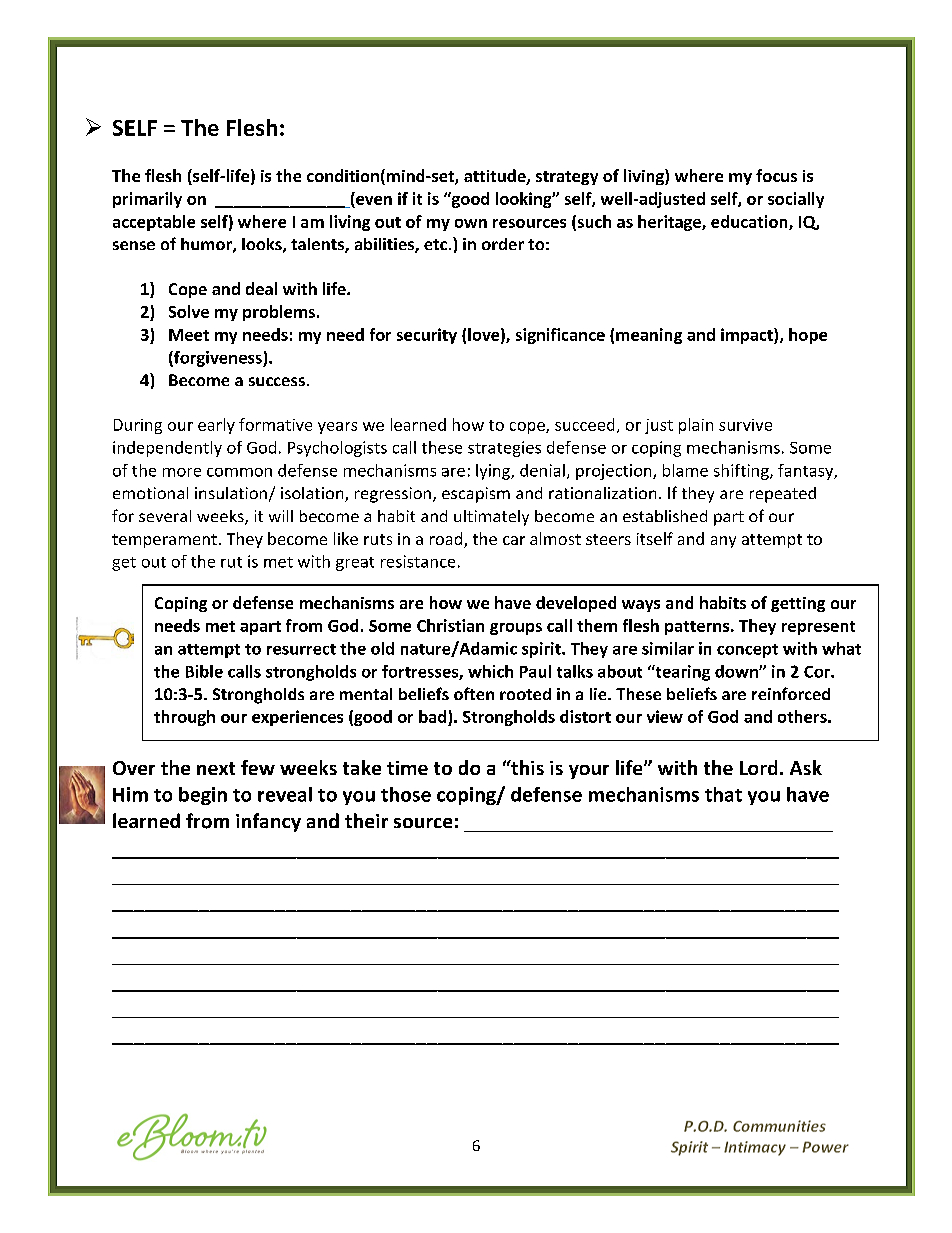 This screenshot has width=952, height=1233. Describe the element at coordinates (216, 426) in the screenshot. I see `early` at that location.
